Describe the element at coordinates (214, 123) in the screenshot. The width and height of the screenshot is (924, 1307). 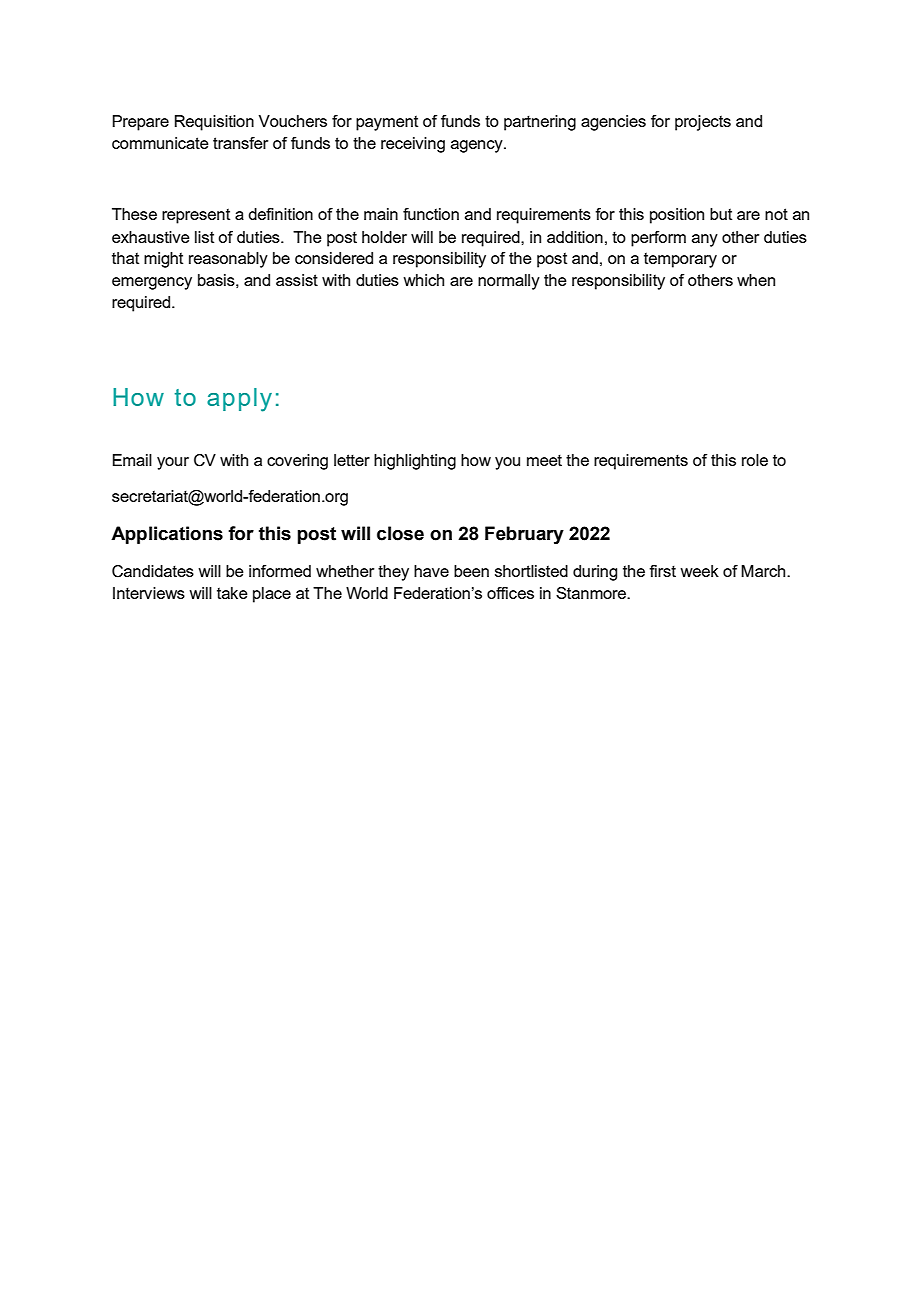
I see `Requisition` at that location.
